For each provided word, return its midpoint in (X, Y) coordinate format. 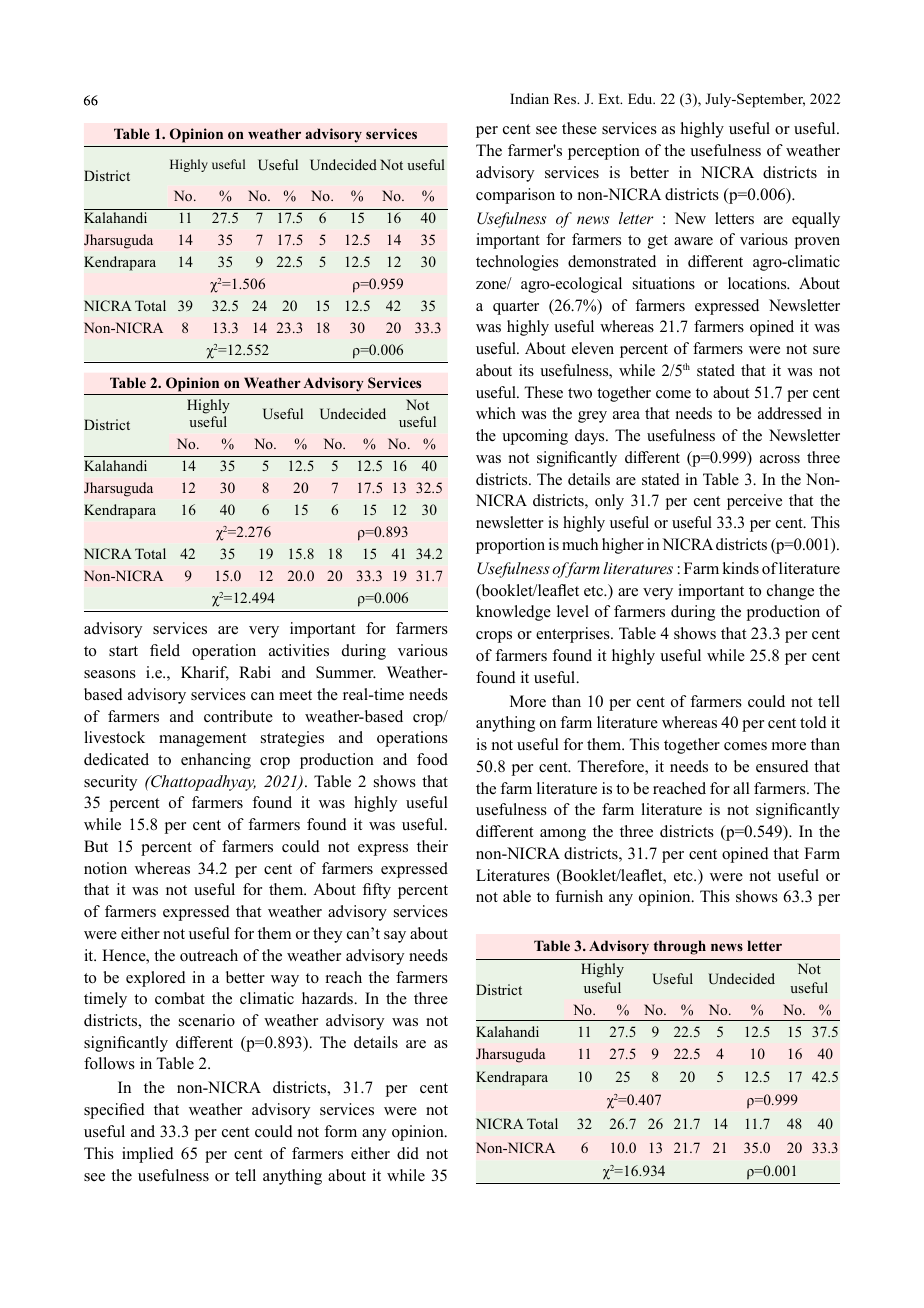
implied (148, 1155)
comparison (515, 196)
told (813, 722)
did (408, 1153)
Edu (641, 98)
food (432, 759)
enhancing (216, 761)
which (496, 413)
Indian (529, 98)
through (680, 947)
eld (169, 650)
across (780, 459)
